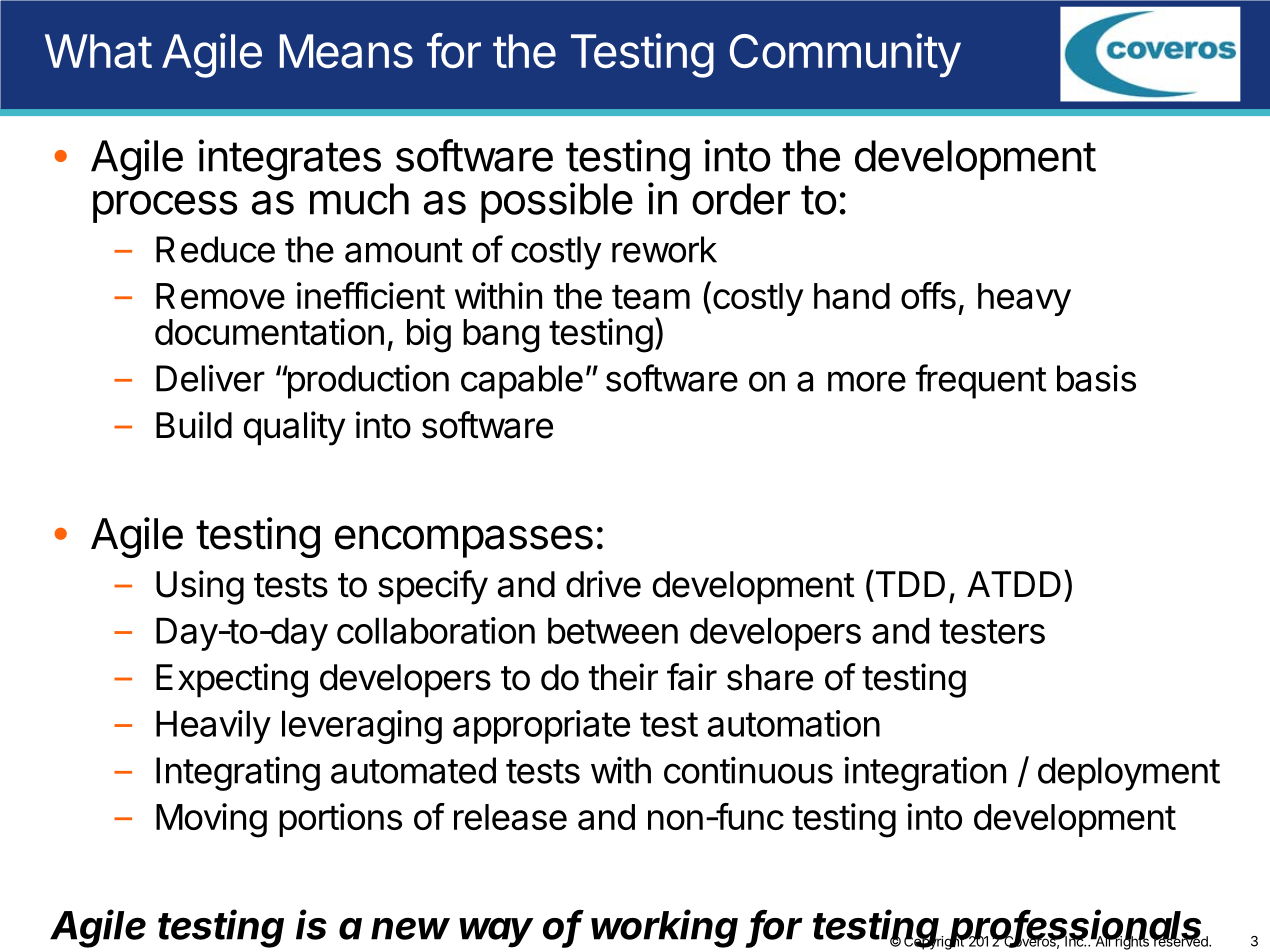 The width and height of the image is (1270, 952). I want to click on working, so click(664, 928).
